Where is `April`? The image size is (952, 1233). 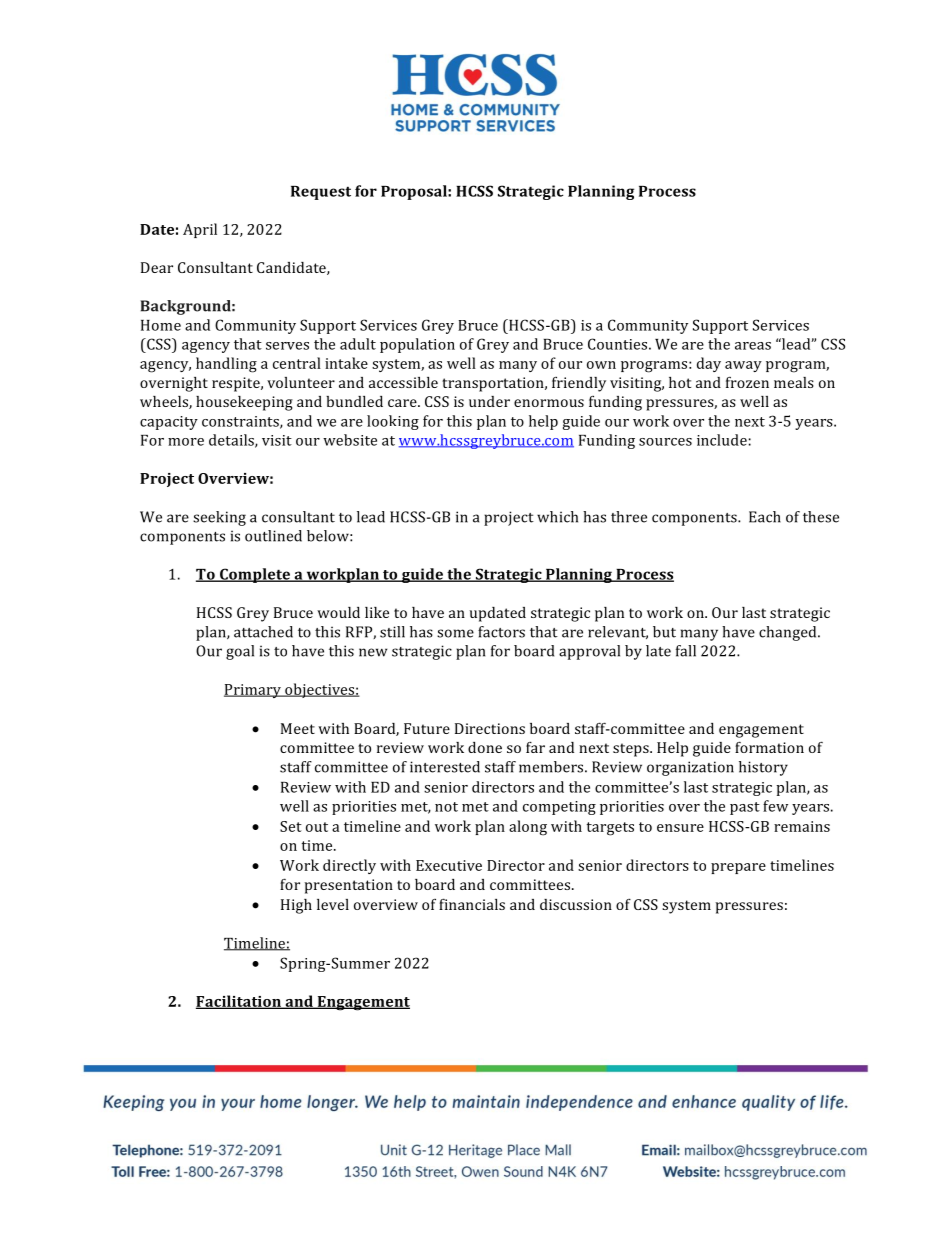 April is located at coordinates (200, 230).
